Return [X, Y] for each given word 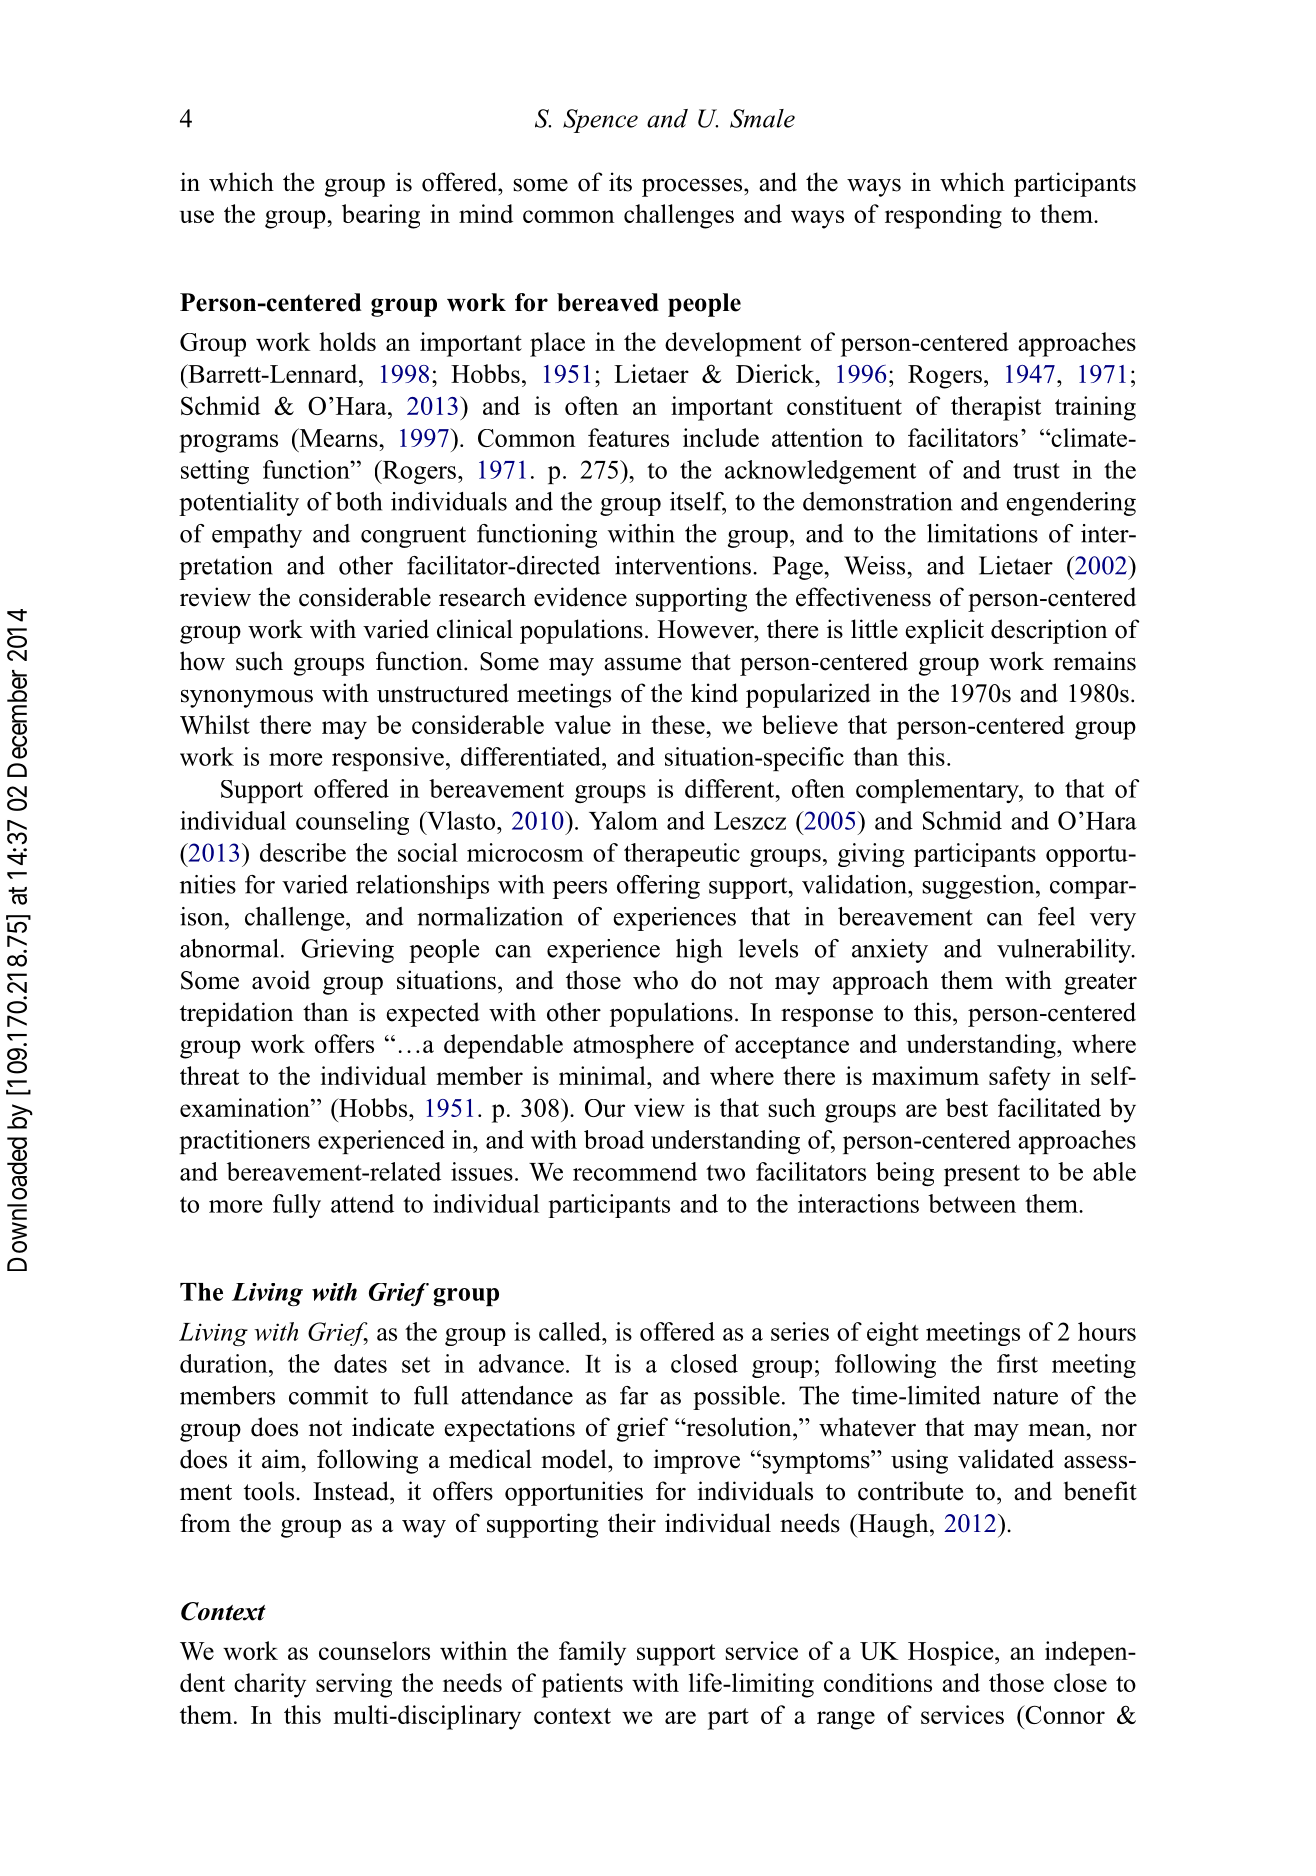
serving [354, 1685]
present [982, 1175]
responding [943, 216]
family [592, 1653]
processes [693, 187]
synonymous [247, 698]
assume [642, 664]
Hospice [952, 1653]
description [1049, 631]
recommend [635, 1171]
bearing [381, 216]
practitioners [245, 1142]
